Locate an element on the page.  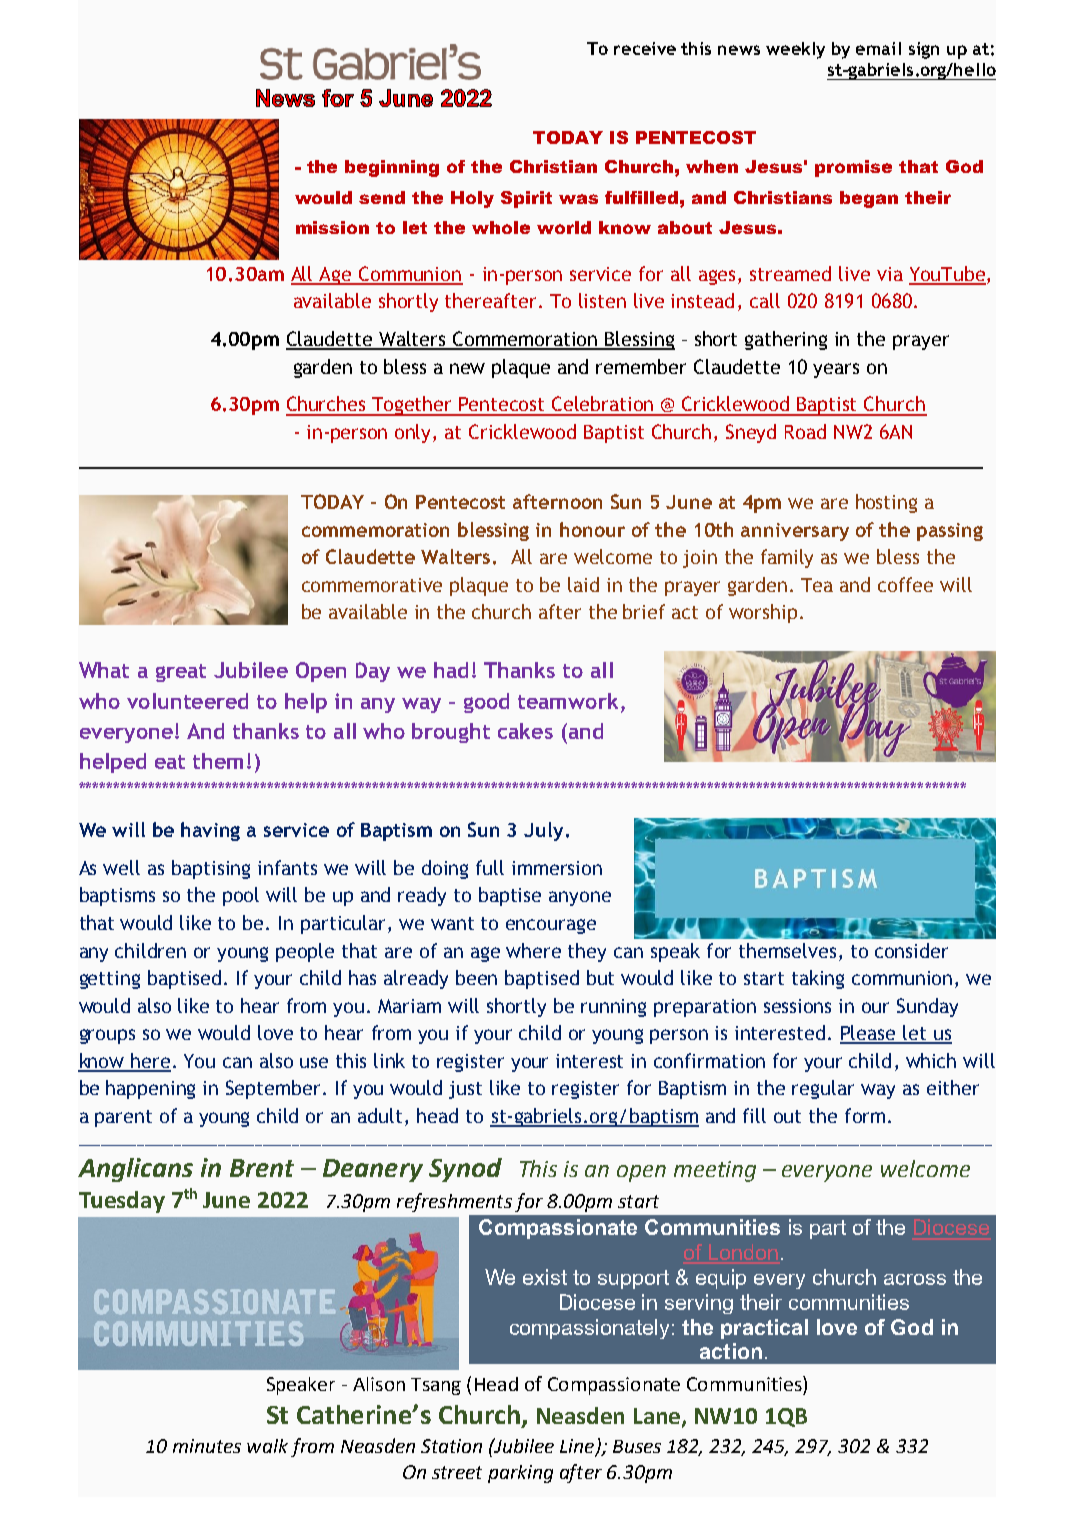
parking is located at coordinates (520, 1474).
